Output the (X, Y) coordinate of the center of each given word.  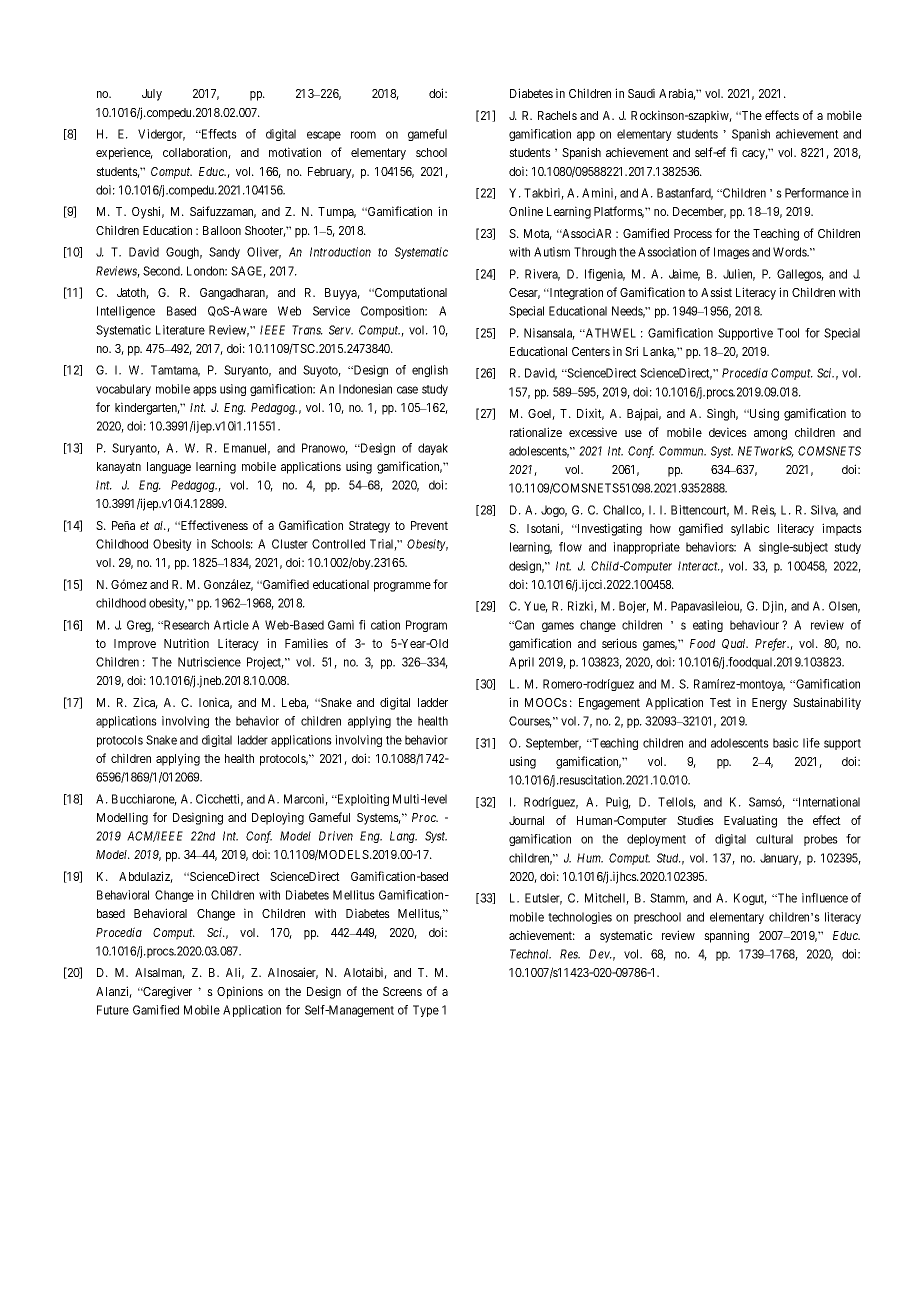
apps (205, 391)
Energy (769, 704)
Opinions (240, 992)
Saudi (641, 93)
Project (265, 663)
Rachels (557, 115)
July (152, 95)
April (521, 663)
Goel (541, 414)
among (770, 435)
